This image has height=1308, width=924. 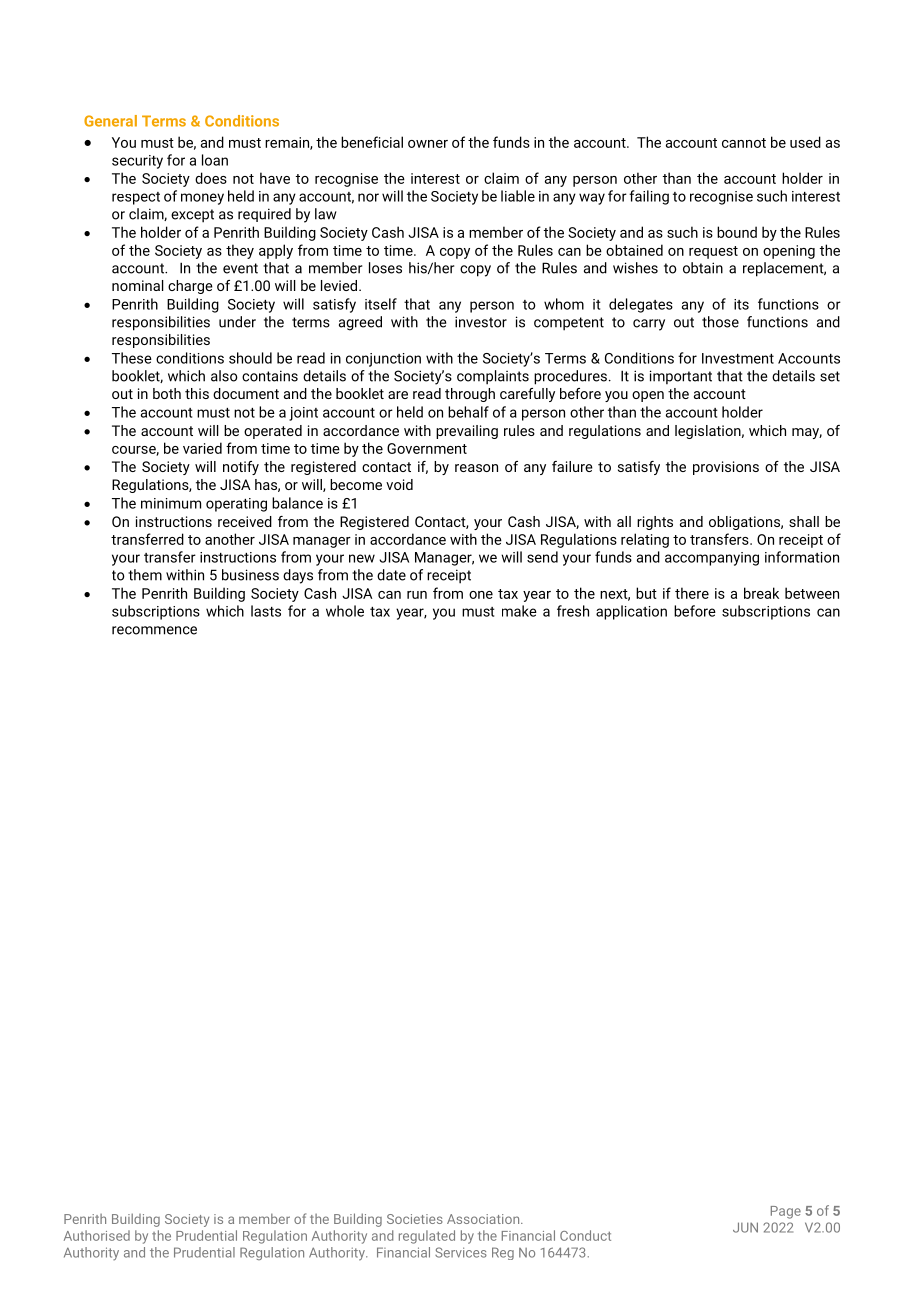 What do you see at coordinates (428, 144) in the image?
I see `owner` at bounding box center [428, 144].
